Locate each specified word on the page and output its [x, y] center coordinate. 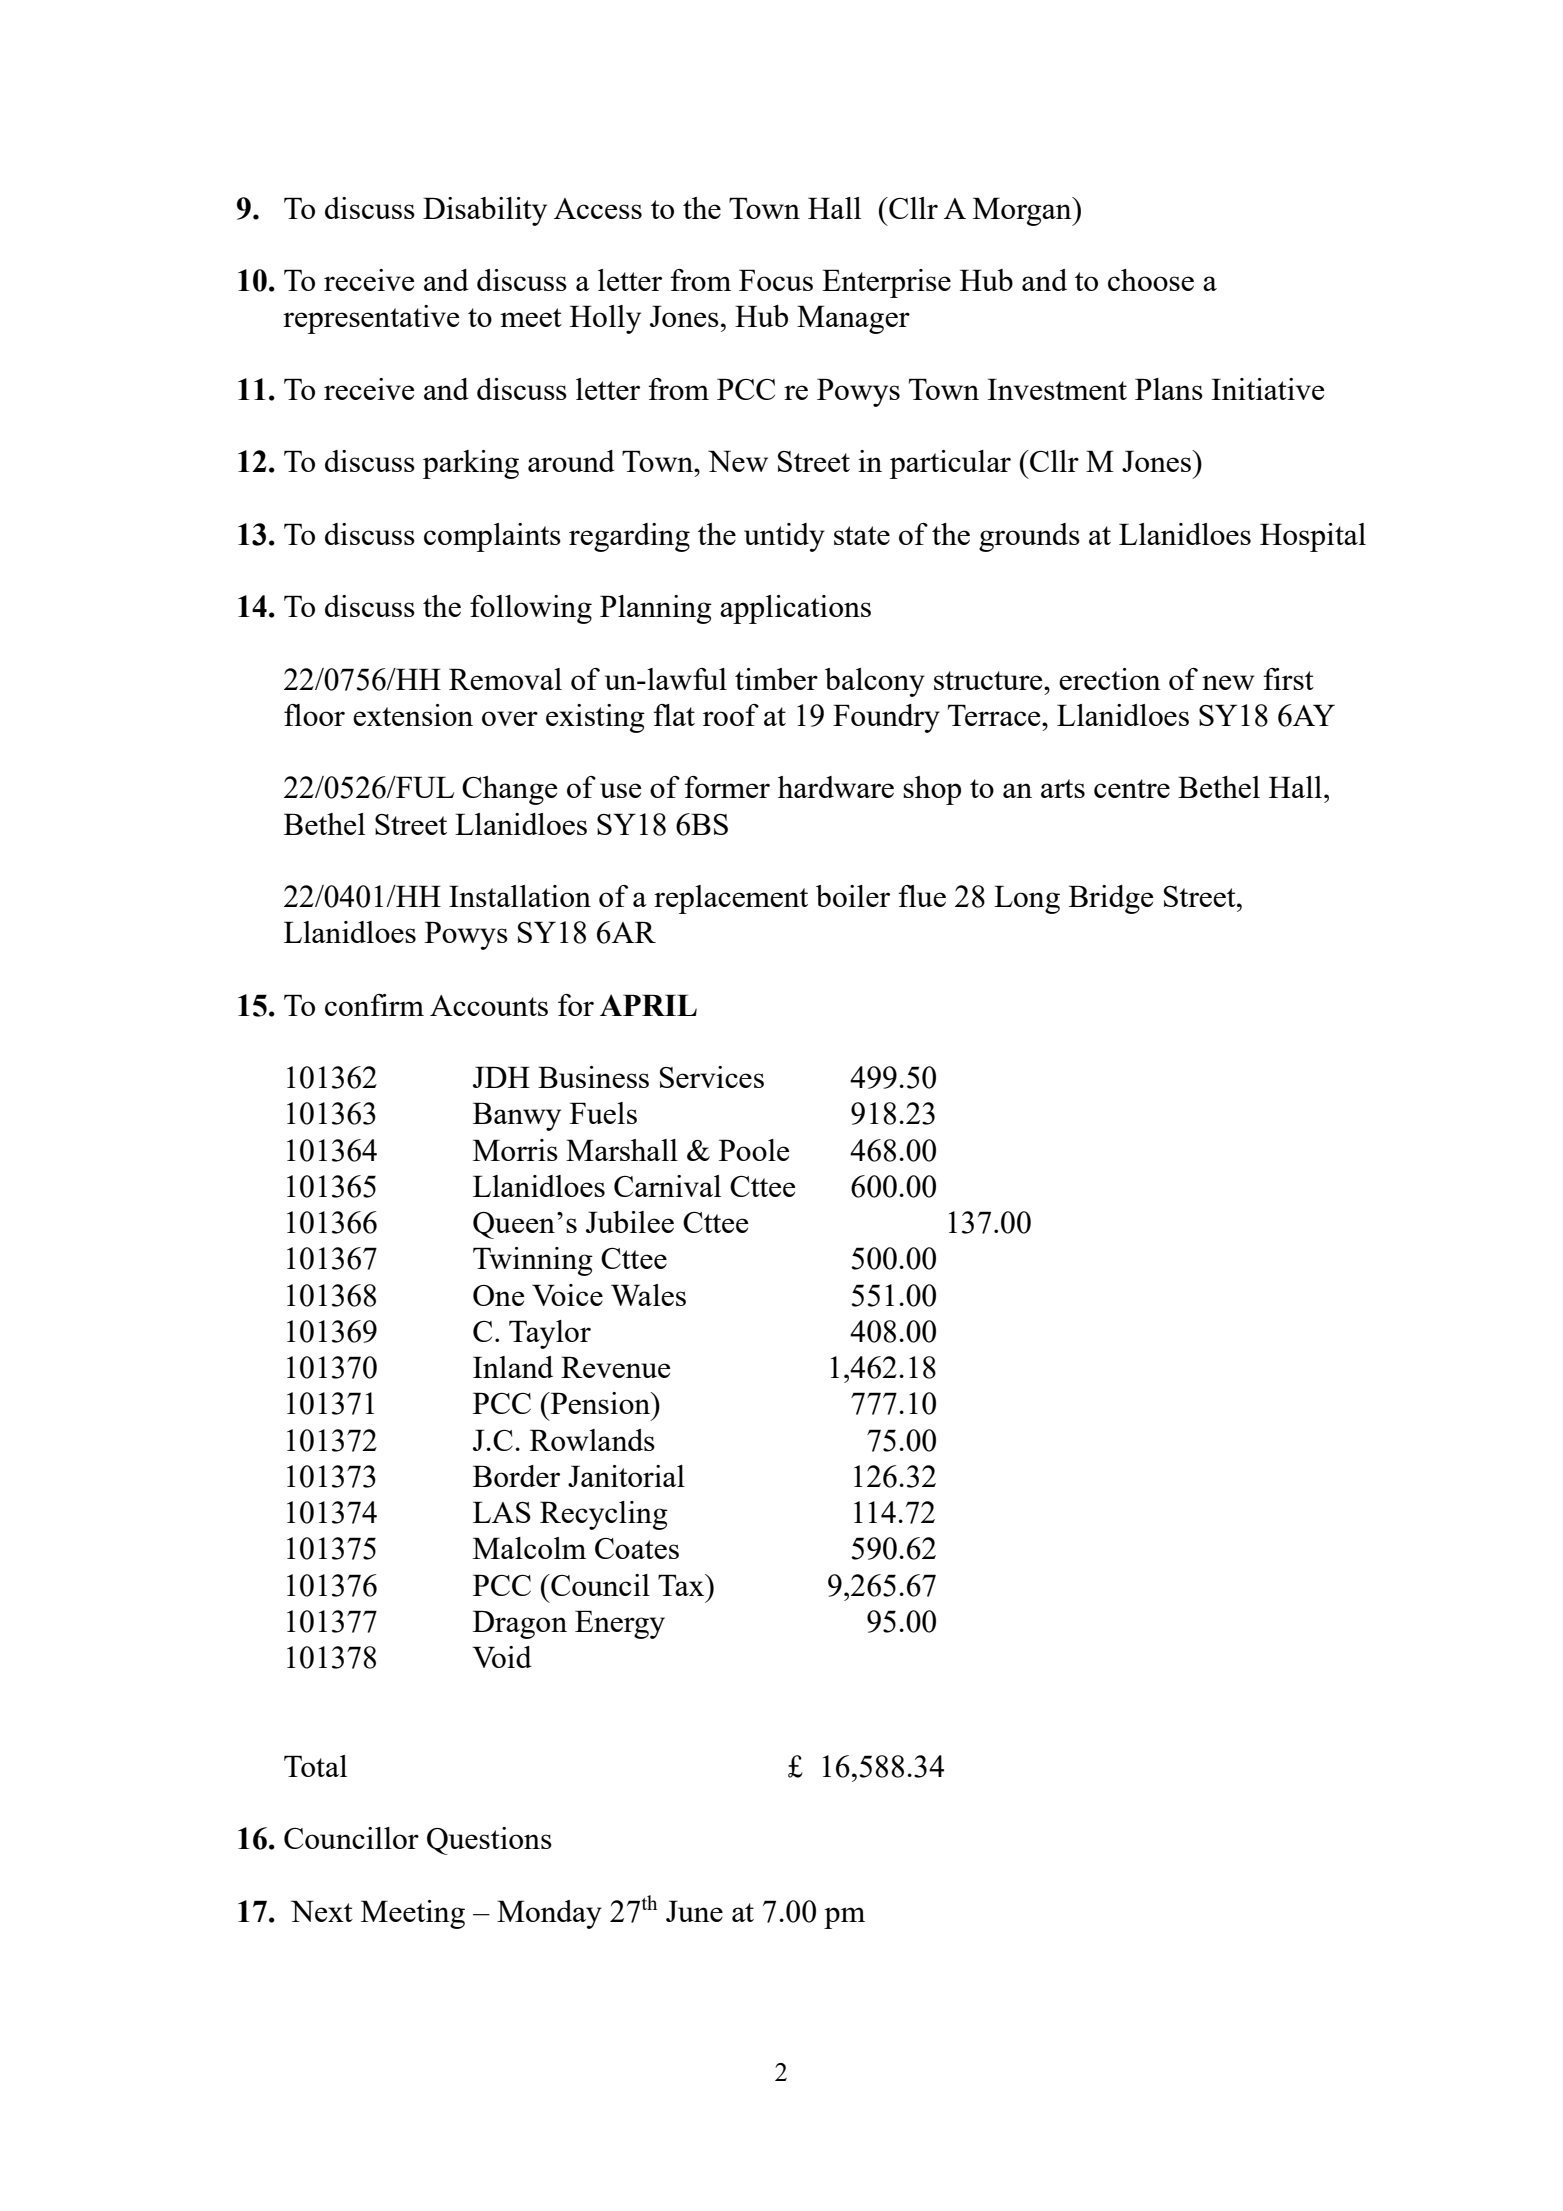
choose [1151, 280]
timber [776, 679]
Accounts [489, 1005]
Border [516, 1476]
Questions [489, 1841]
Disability [485, 211]
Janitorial [626, 1476]
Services [712, 1077]
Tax [682, 1585]
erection [1110, 679]
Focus [776, 280]
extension [413, 715]
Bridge [1111, 899]
